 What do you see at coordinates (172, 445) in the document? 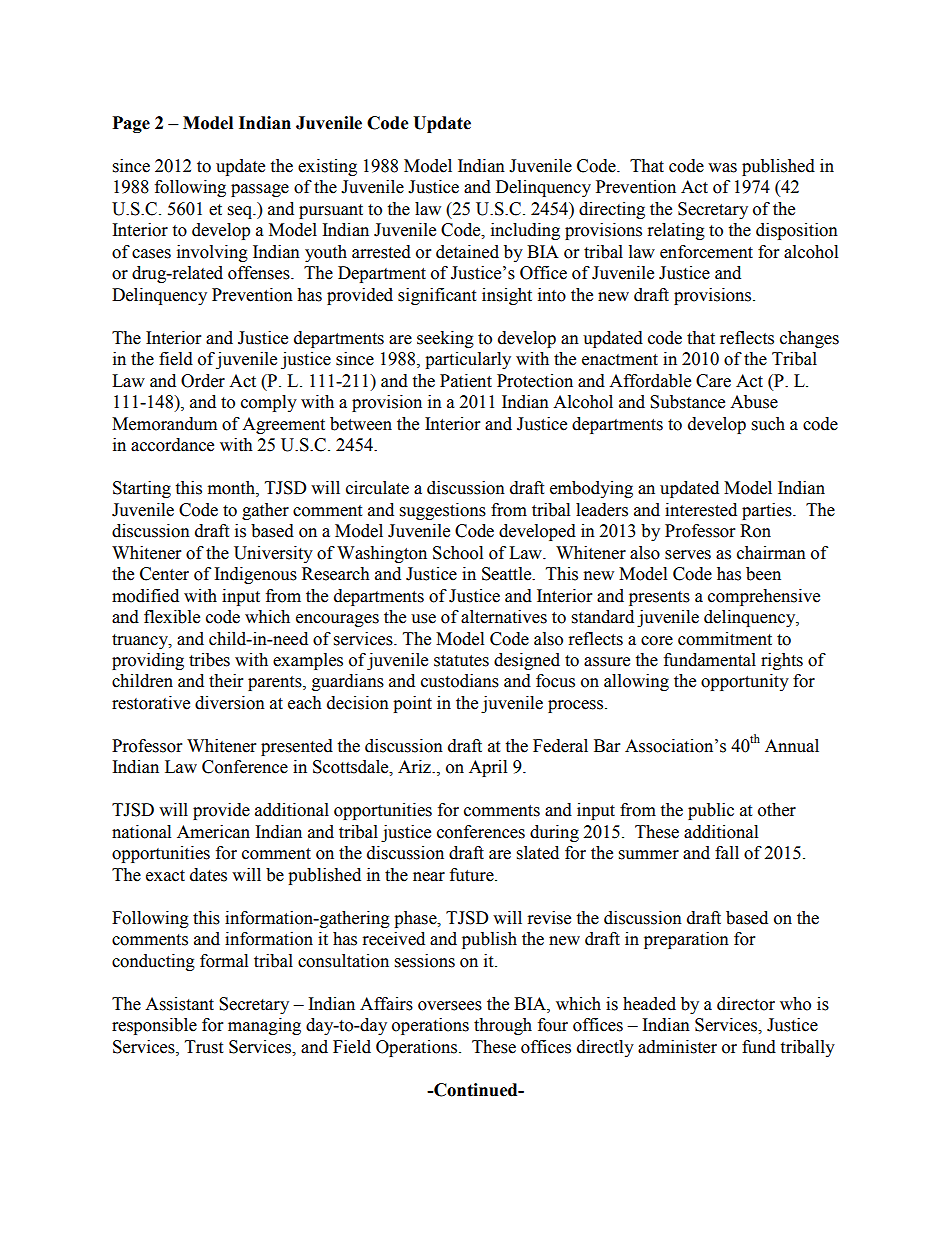
I see `accordance` at bounding box center [172, 445].
